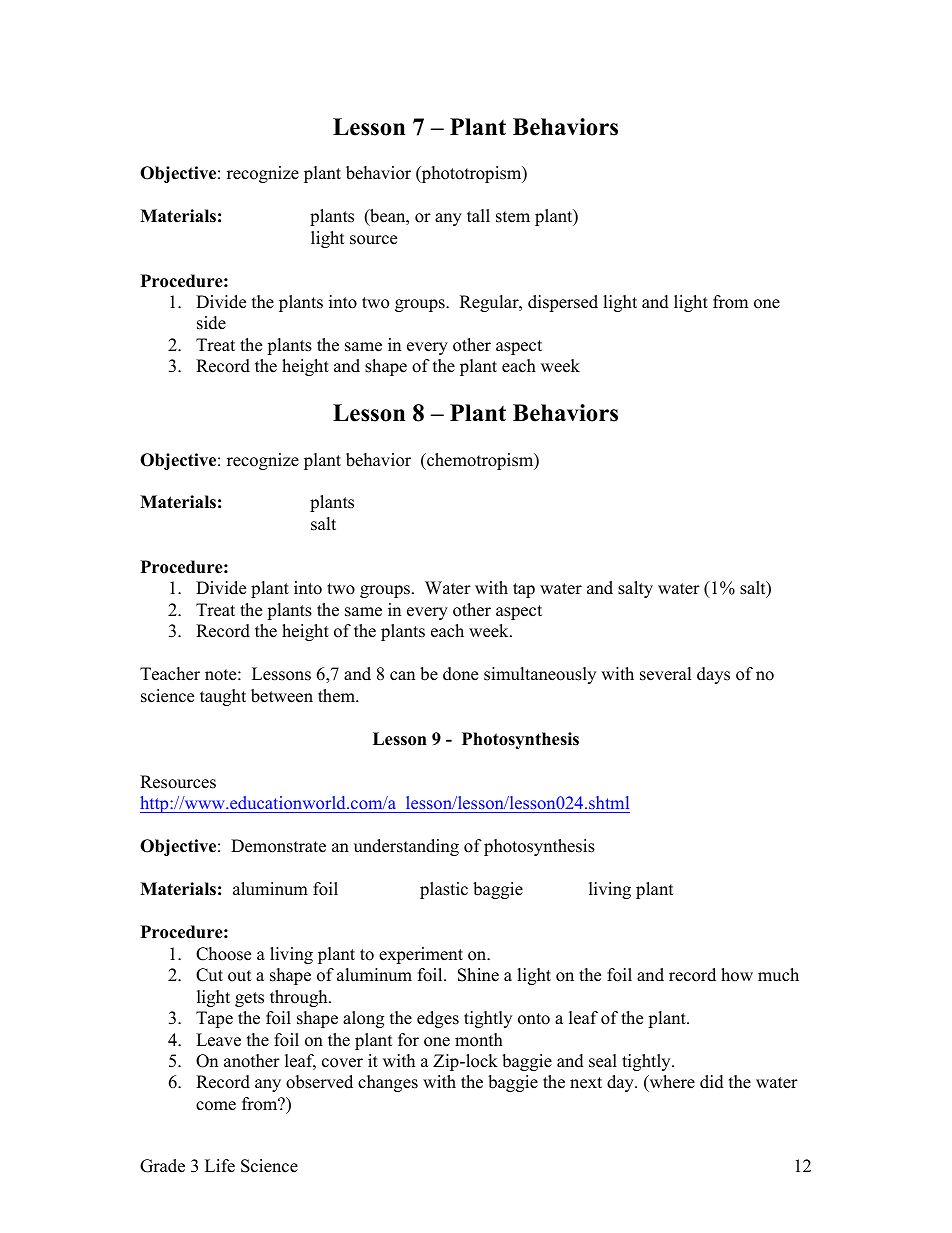  Describe the element at coordinates (460, 674) in the document. I see `done` at that location.
